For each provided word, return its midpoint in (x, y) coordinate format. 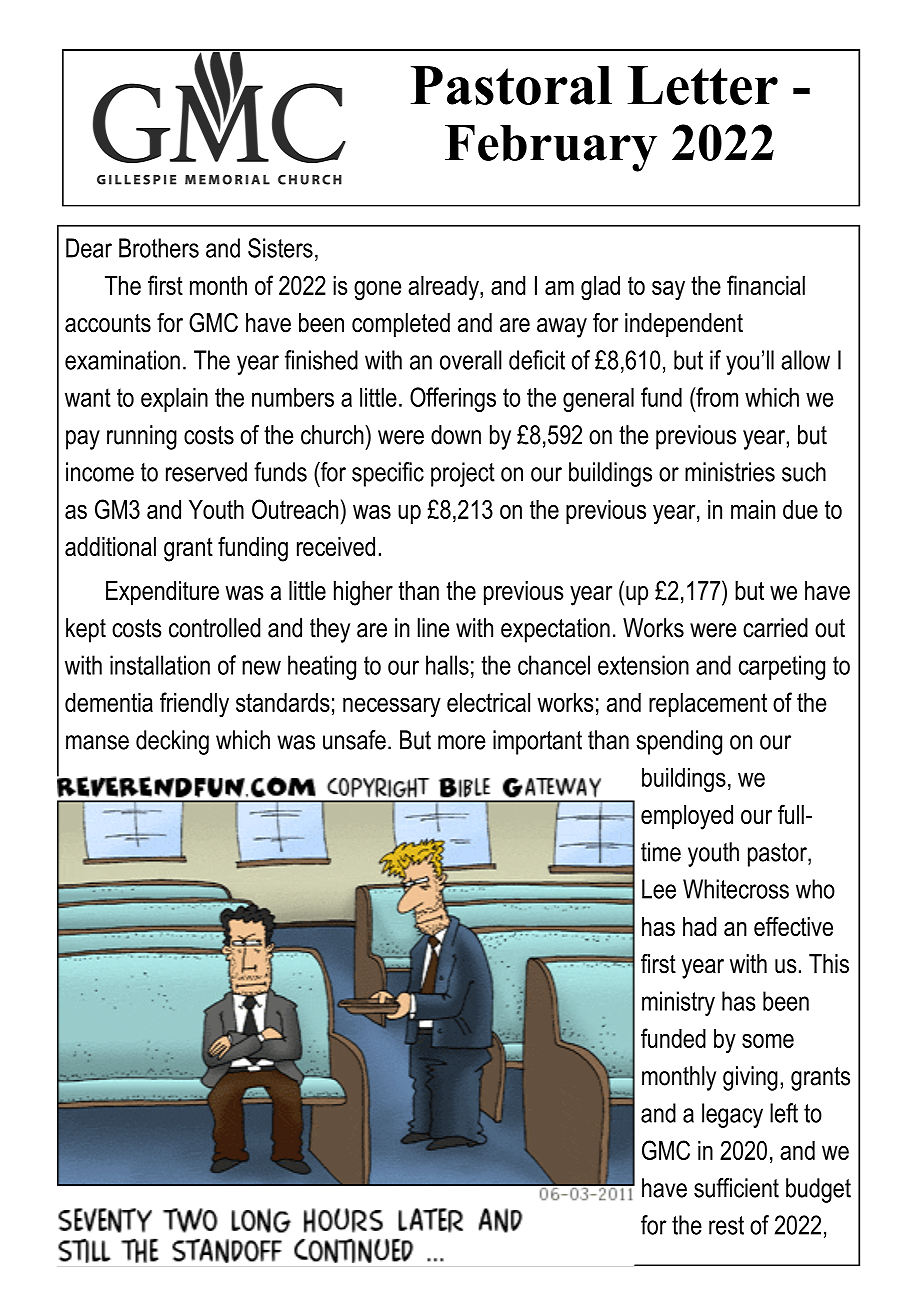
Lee (659, 889)
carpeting (782, 667)
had (699, 926)
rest (726, 1225)
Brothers (159, 248)
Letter (703, 85)
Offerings (453, 399)
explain (174, 399)
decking (172, 742)
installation (160, 665)
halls (447, 665)
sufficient (736, 1188)
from (716, 397)
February (551, 148)
